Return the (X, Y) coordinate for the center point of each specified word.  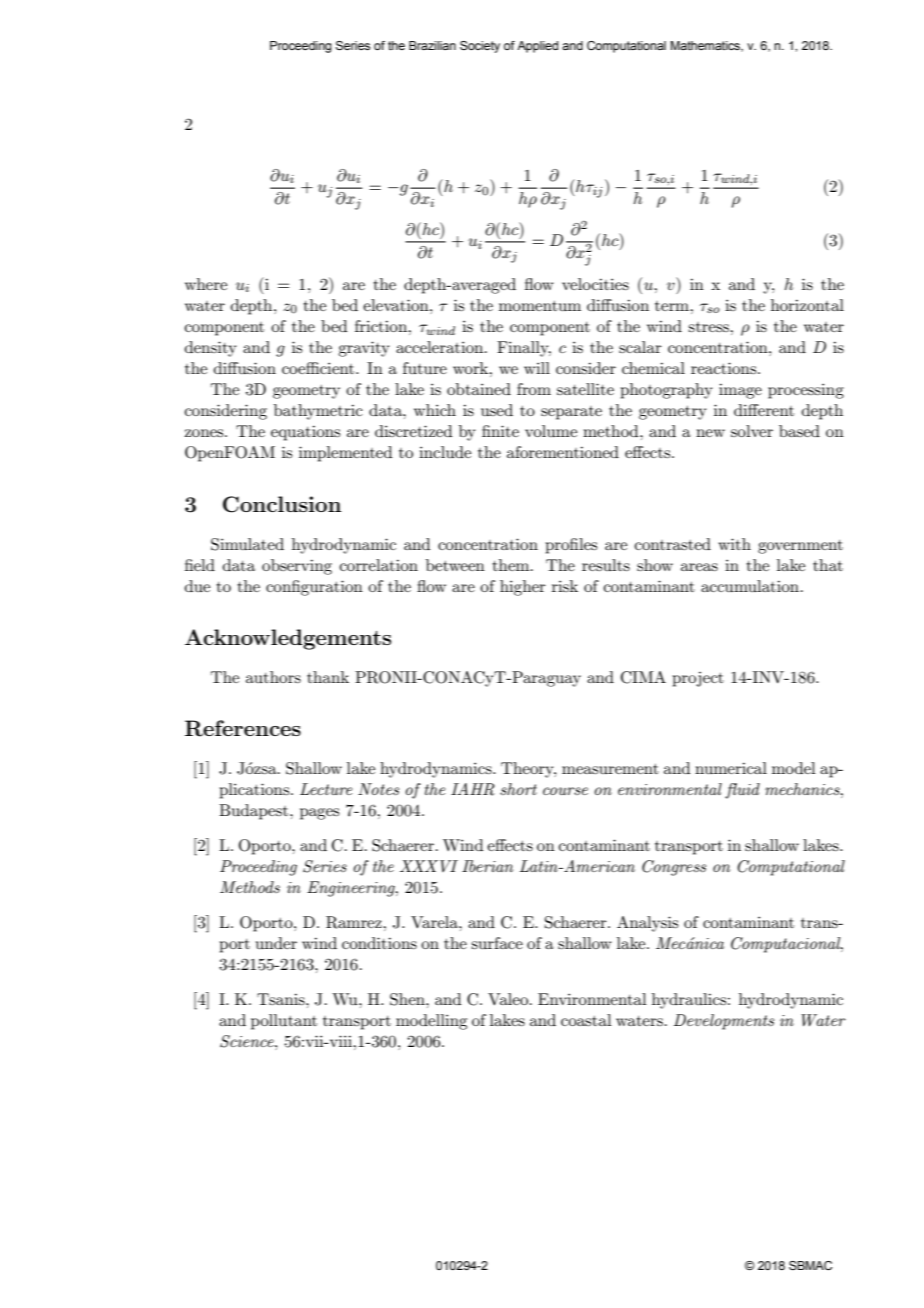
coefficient (319, 368)
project (698, 679)
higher (523, 588)
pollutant (284, 1022)
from (534, 389)
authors (273, 677)
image (740, 391)
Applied (537, 47)
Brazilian (432, 45)
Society (480, 47)
